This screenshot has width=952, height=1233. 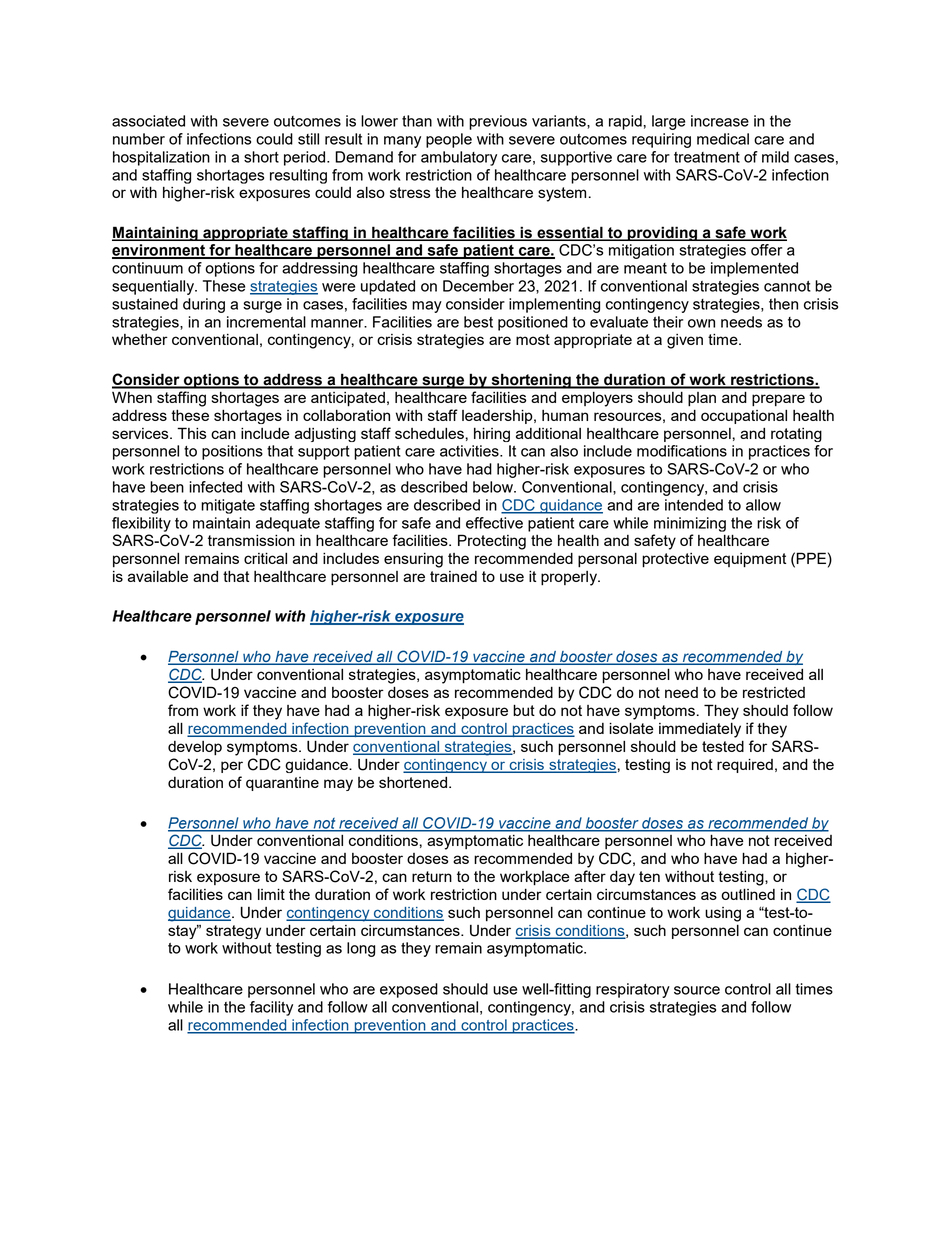 What do you see at coordinates (195, 748) in the screenshot?
I see `develop` at bounding box center [195, 748].
